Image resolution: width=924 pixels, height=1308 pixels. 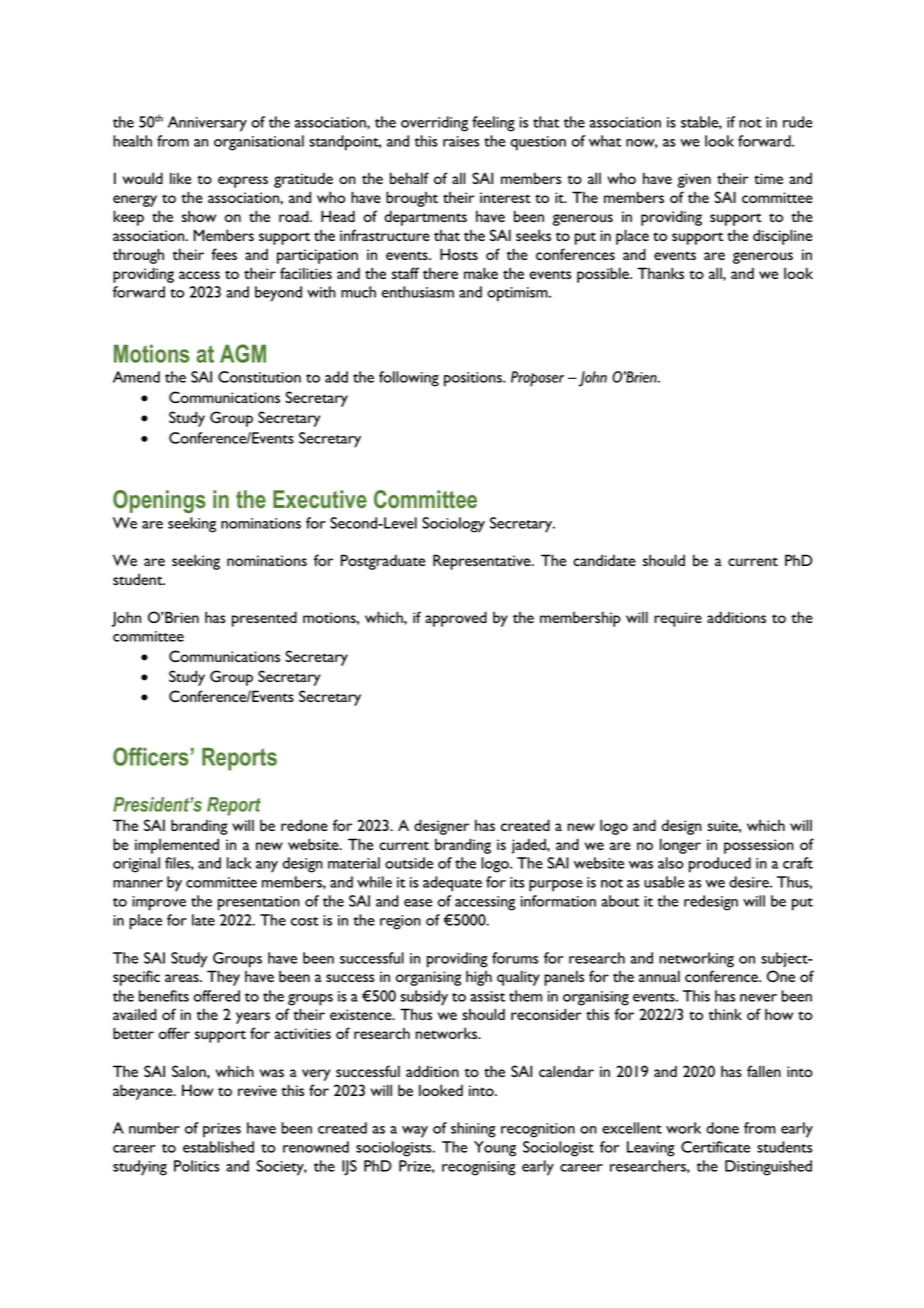 What do you see at coordinates (473, 1130) in the document?
I see `shining` at bounding box center [473, 1130].
